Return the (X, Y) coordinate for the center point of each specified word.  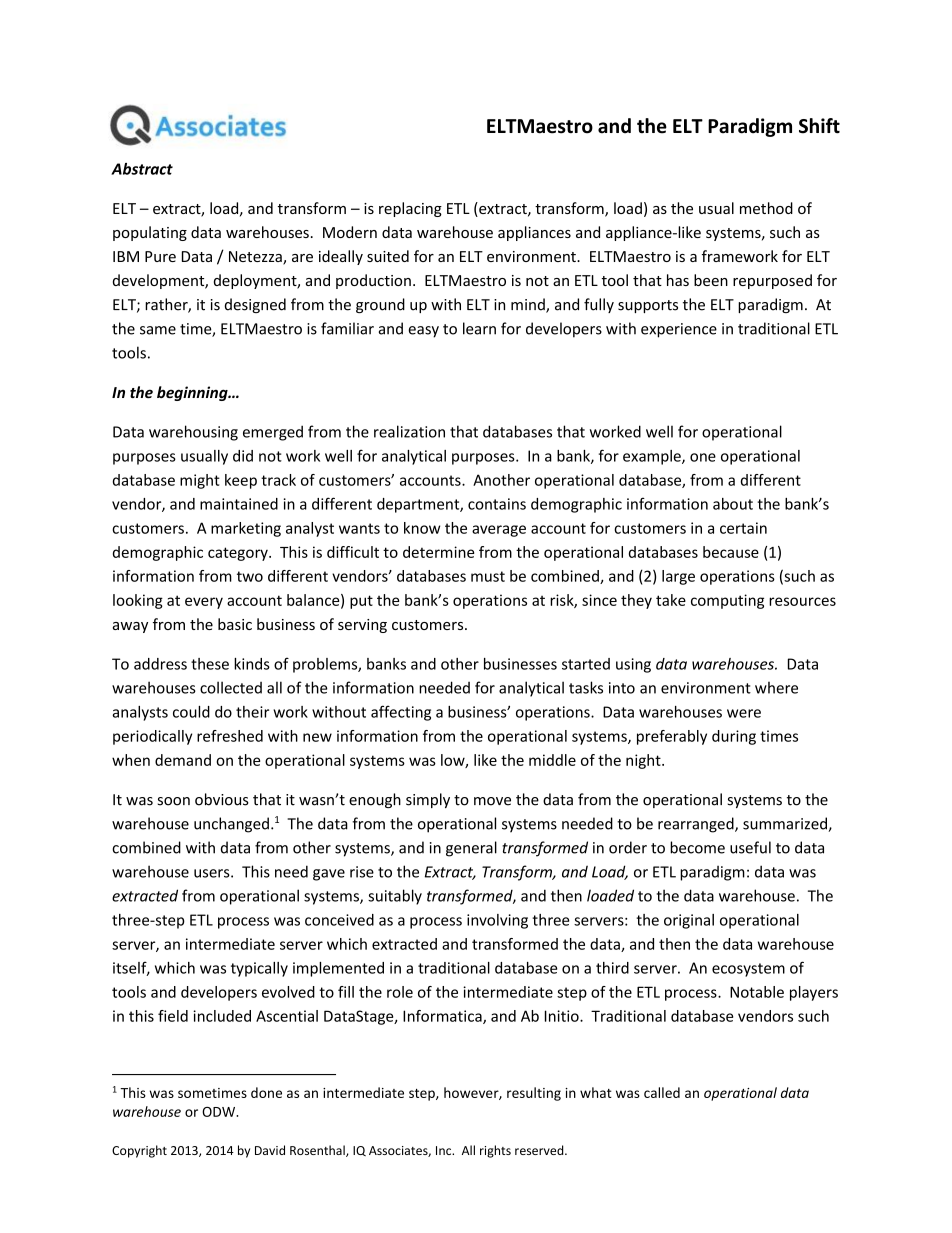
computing (727, 601)
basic (235, 624)
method (766, 208)
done (266, 1092)
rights (495, 1151)
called (662, 1092)
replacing (410, 209)
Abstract (142, 169)
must (488, 576)
